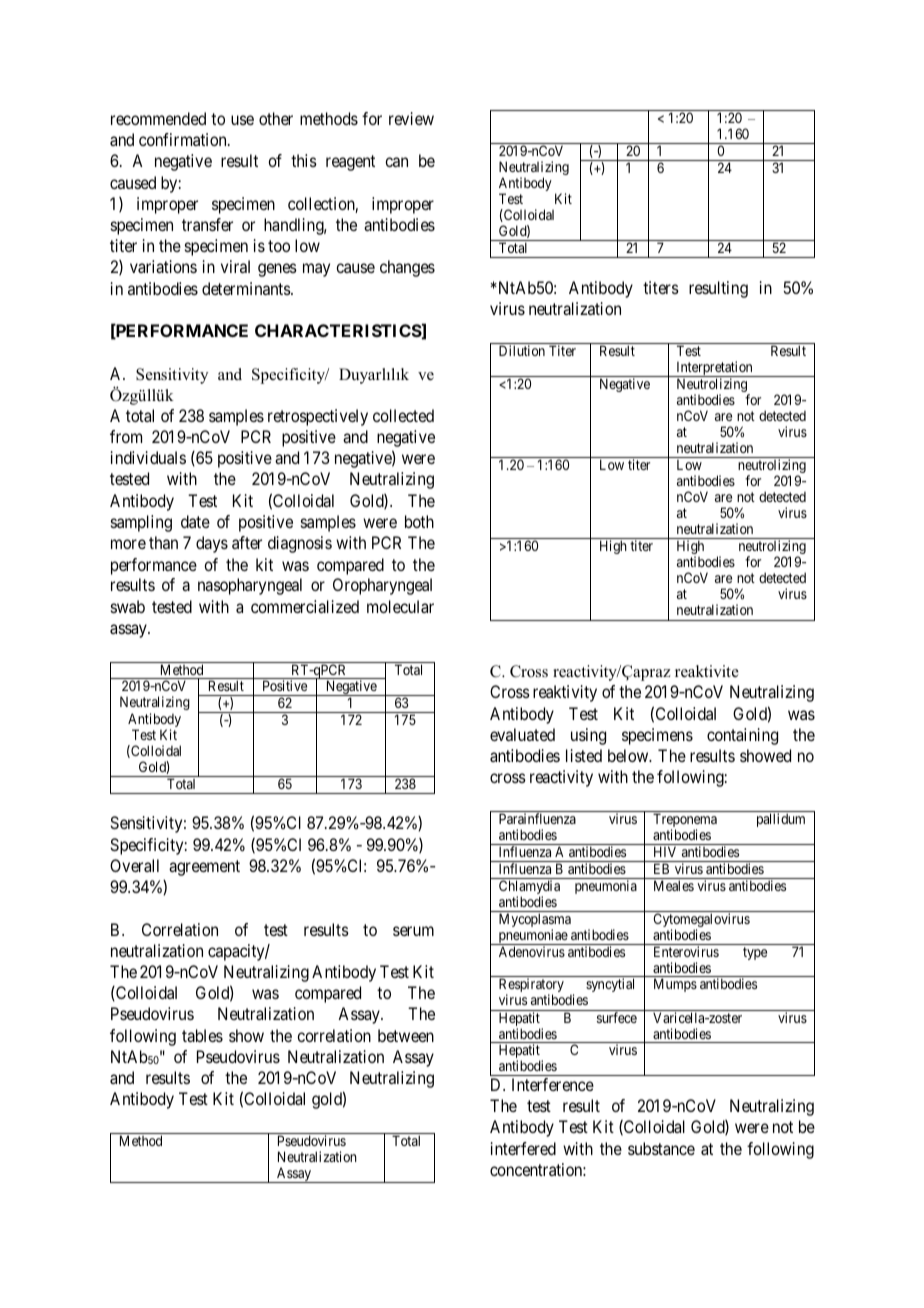  What do you see at coordinates (148, 457) in the document?
I see `individuals` at bounding box center [148, 457].
